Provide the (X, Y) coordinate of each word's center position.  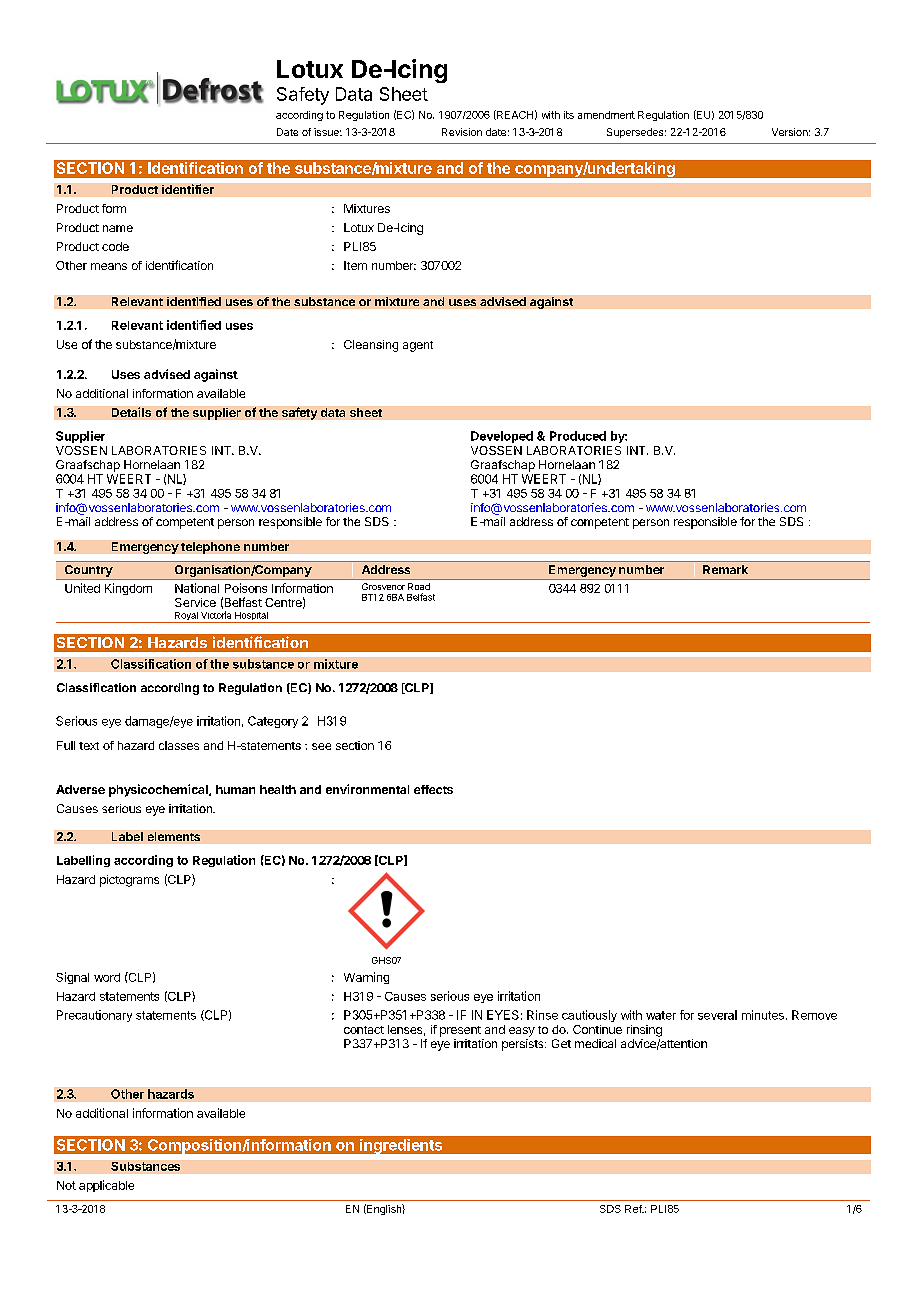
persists (524, 1045)
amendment (606, 115)
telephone (210, 548)
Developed (502, 437)
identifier (188, 189)
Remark (725, 569)
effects (433, 789)
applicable (106, 1186)
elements (174, 836)
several (717, 1015)
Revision (462, 132)
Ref (634, 1209)
